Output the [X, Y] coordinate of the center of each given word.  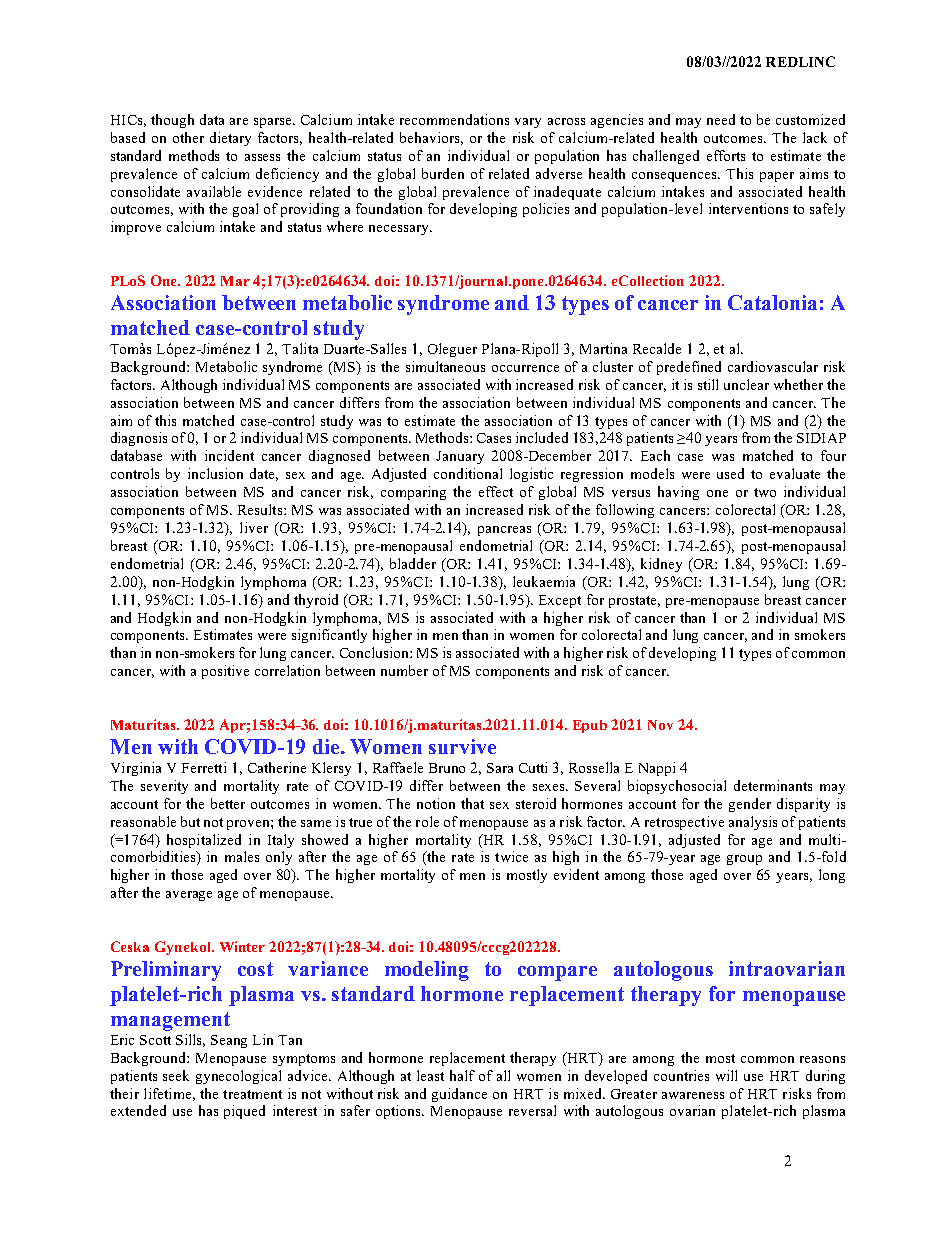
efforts [726, 155]
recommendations [454, 119]
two [765, 492]
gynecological [238, 1077]
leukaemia [544, 581]
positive [225, 672]
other [188, 137]
